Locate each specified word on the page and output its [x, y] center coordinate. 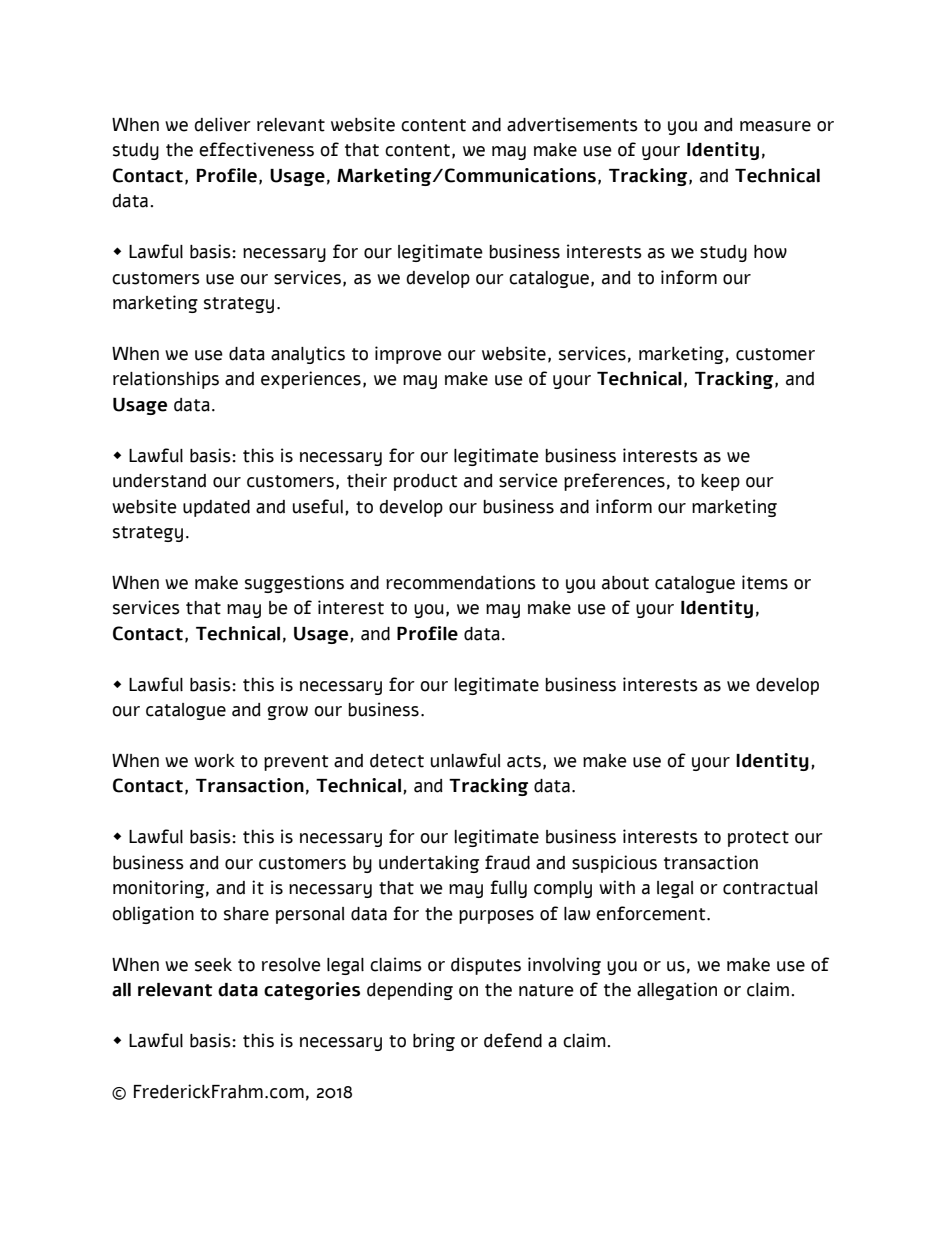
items [765, 582]
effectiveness [256, 149]
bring [434, 1042]
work [214, 761]
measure [775, 126]
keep [720, 482]
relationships [166, 380]
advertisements [572, 124]
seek [213, 965]
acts [524, 761]
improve [408, 355]
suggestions [294, 584]
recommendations [461, 582]
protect [758, 839]
